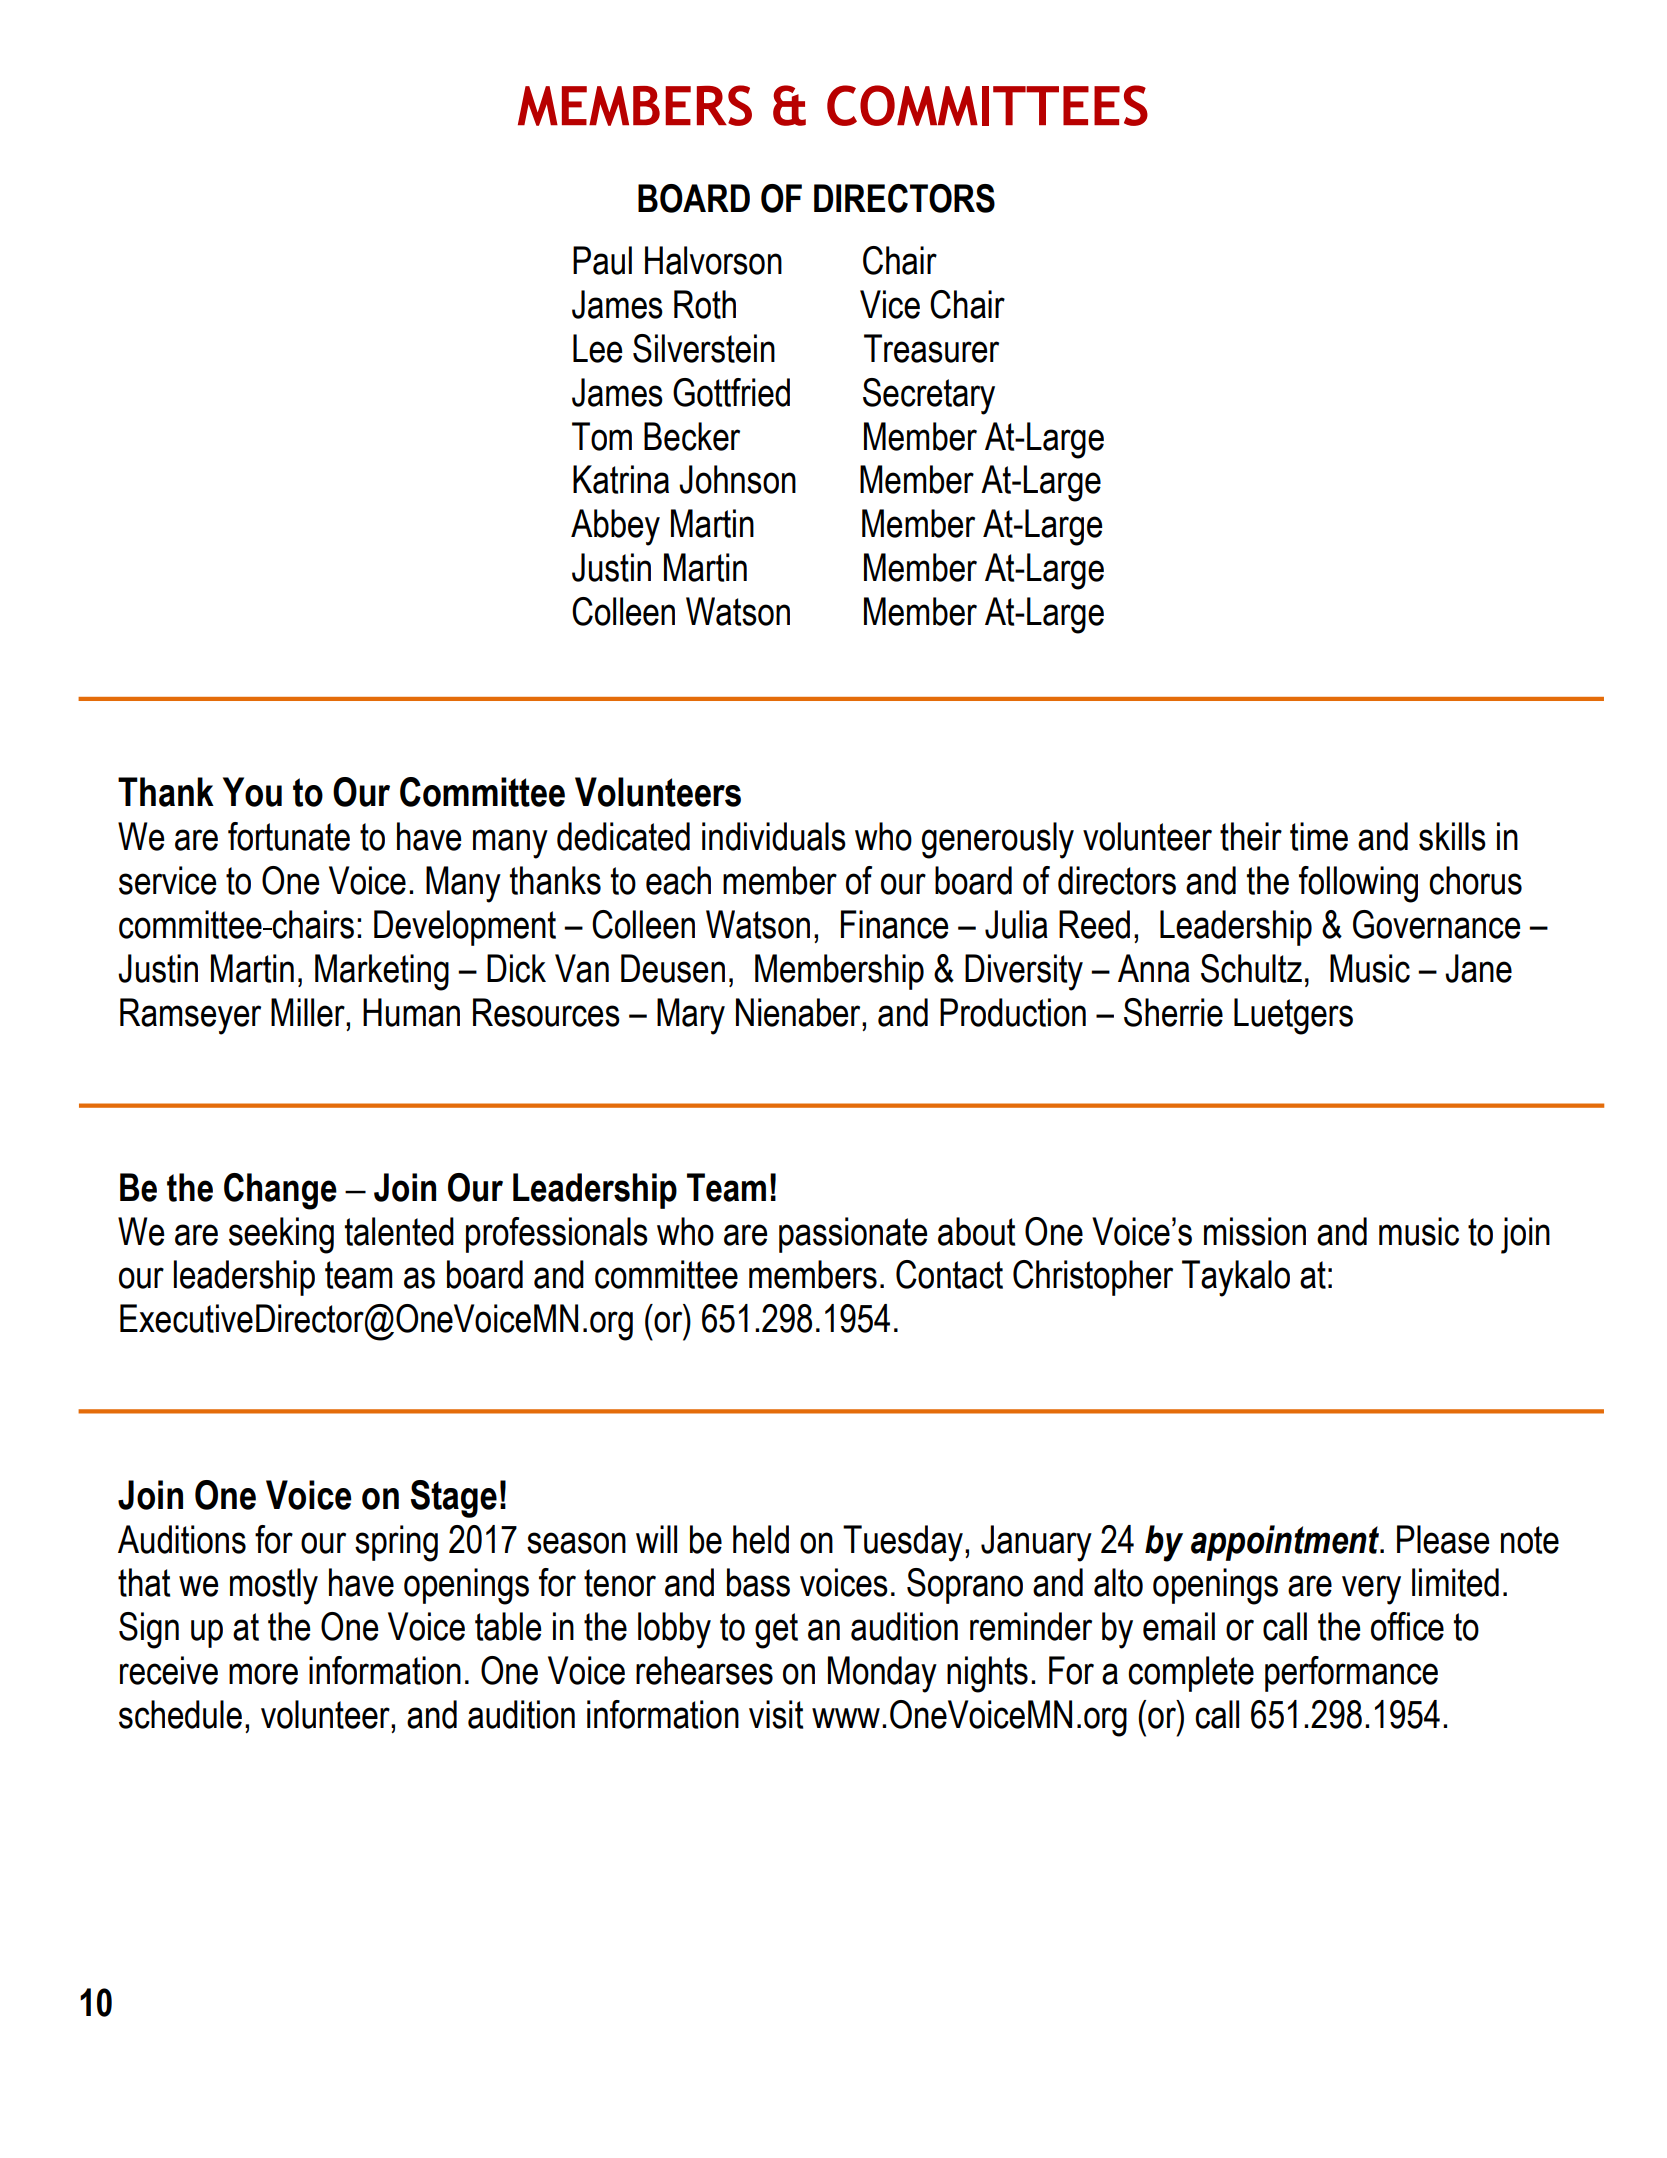  Describe the element at coordinates (882, 1674) in the screenshot. I see `Monday` at that location.
